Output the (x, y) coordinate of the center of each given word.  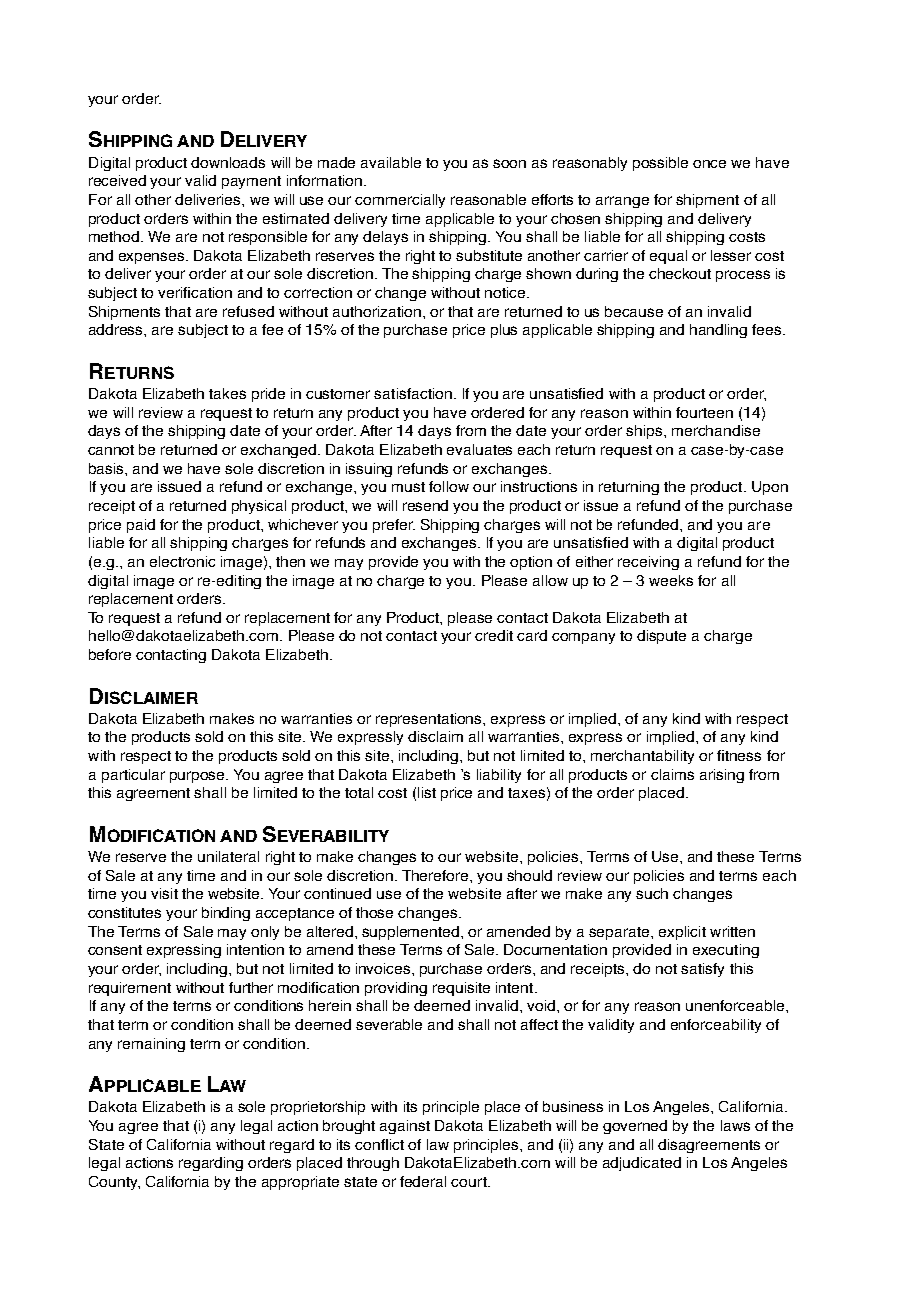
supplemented (412, 933)
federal (423, 1181)
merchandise (716, 430)
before (110, 654)
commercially (400, 201)
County (114, 1183)
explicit (682, 933)
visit (164, 893)
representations (430, 720)
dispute (661, 637)
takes (227, 393)
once (709, 164)
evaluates (479, 449)
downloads (228, 162)
